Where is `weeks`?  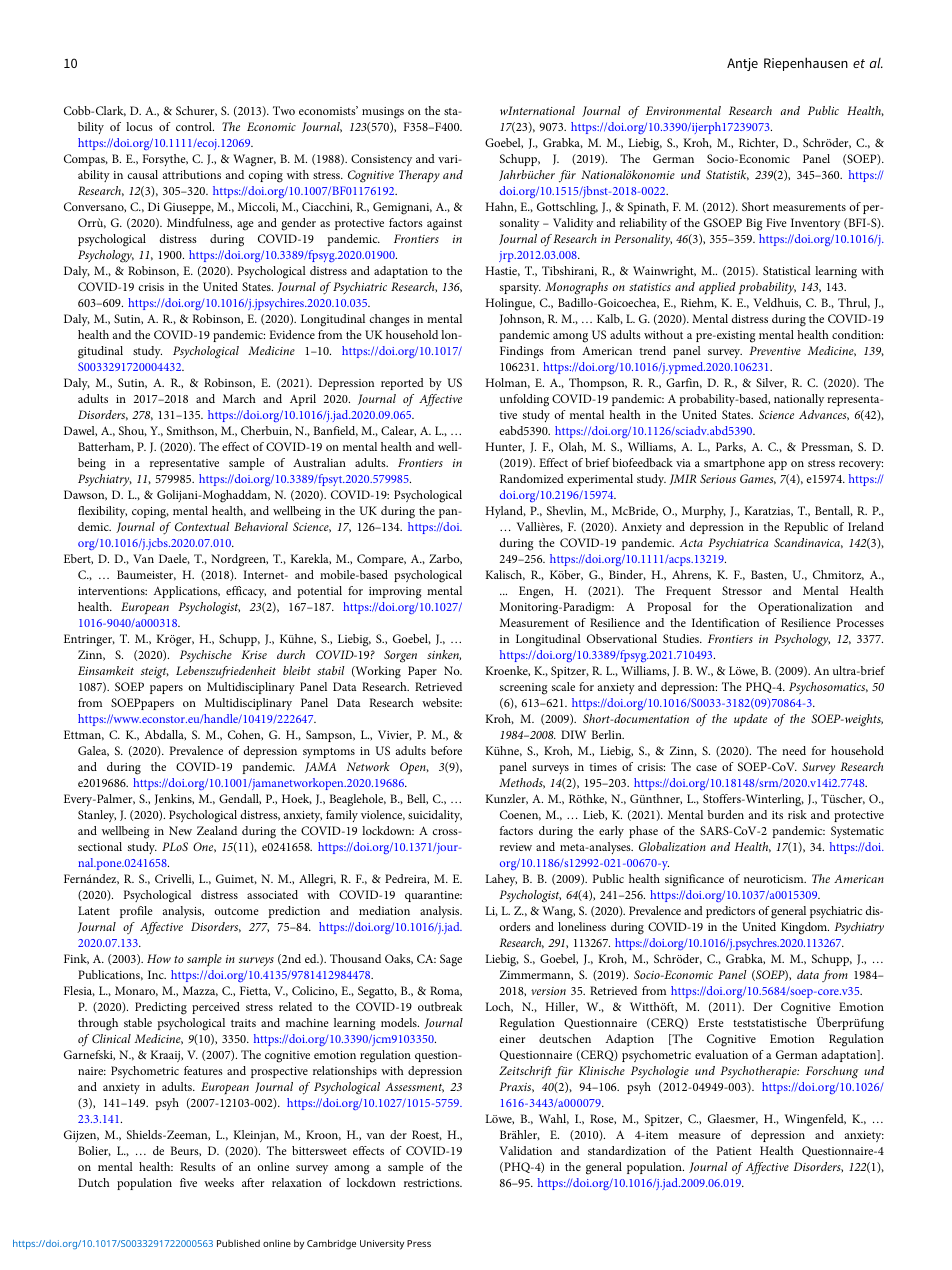
weeks is located at coordinates (219, 1182).
